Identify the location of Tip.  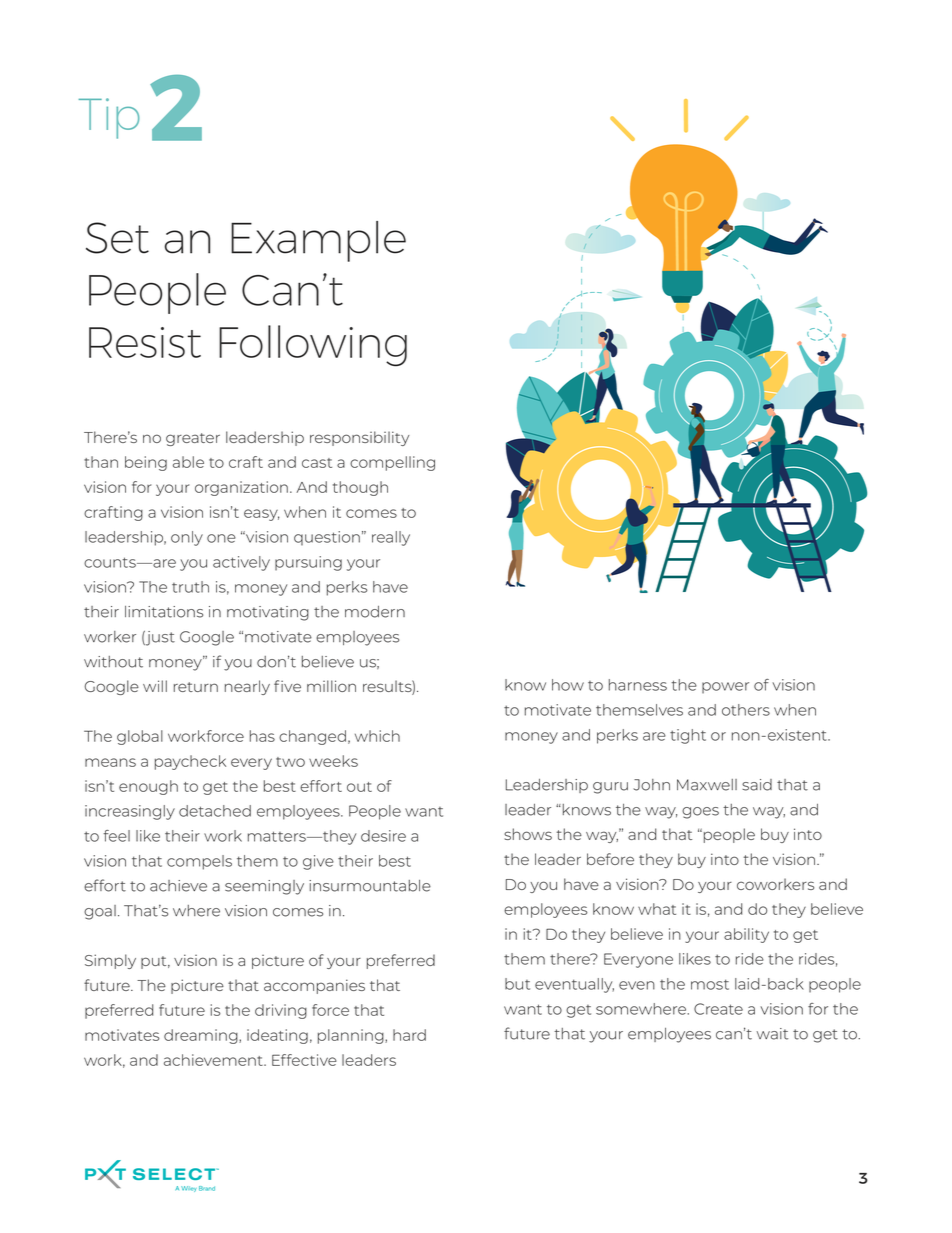
(109, 118).
